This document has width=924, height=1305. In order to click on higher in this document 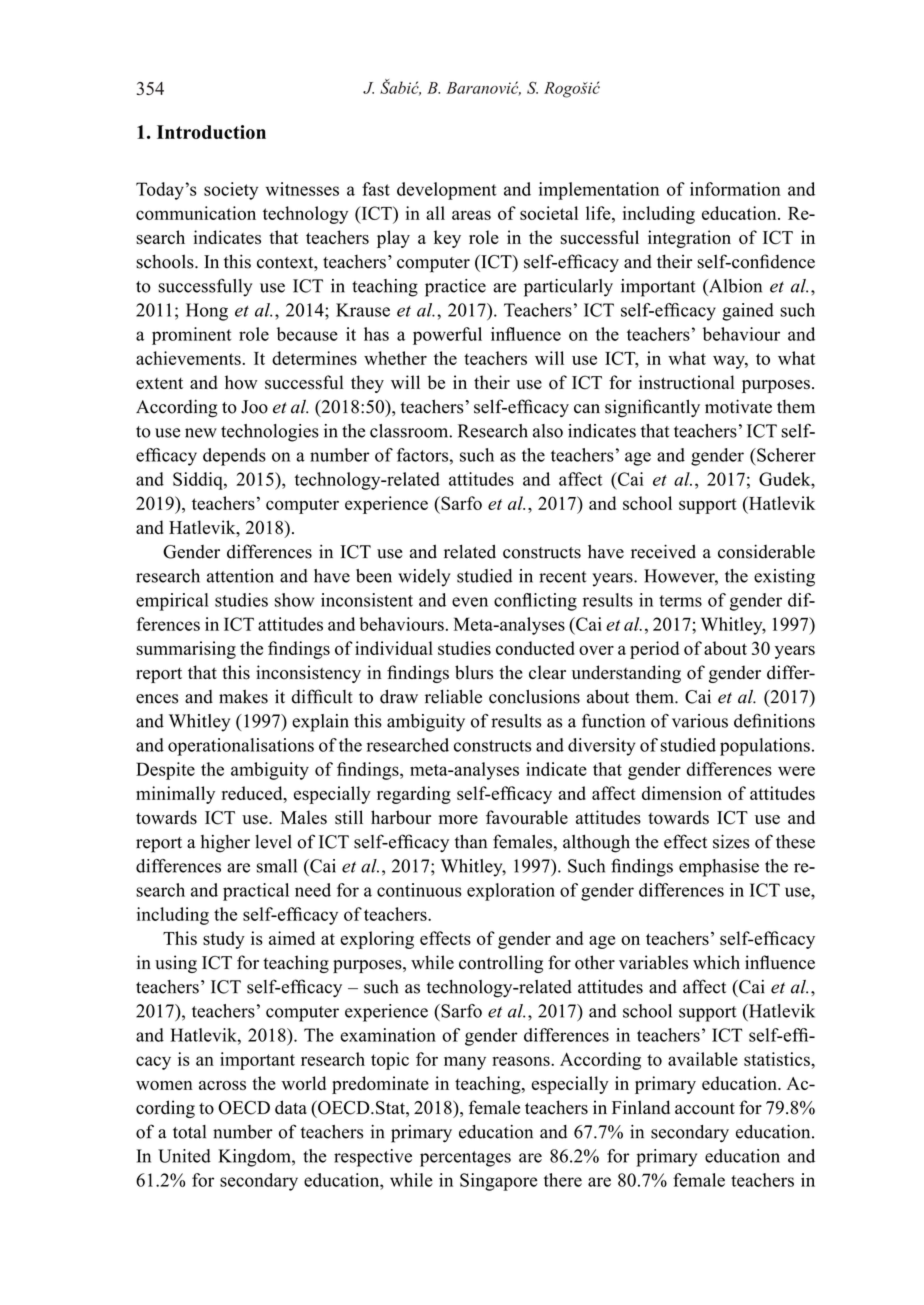, I will do `click(225, 844)`.
